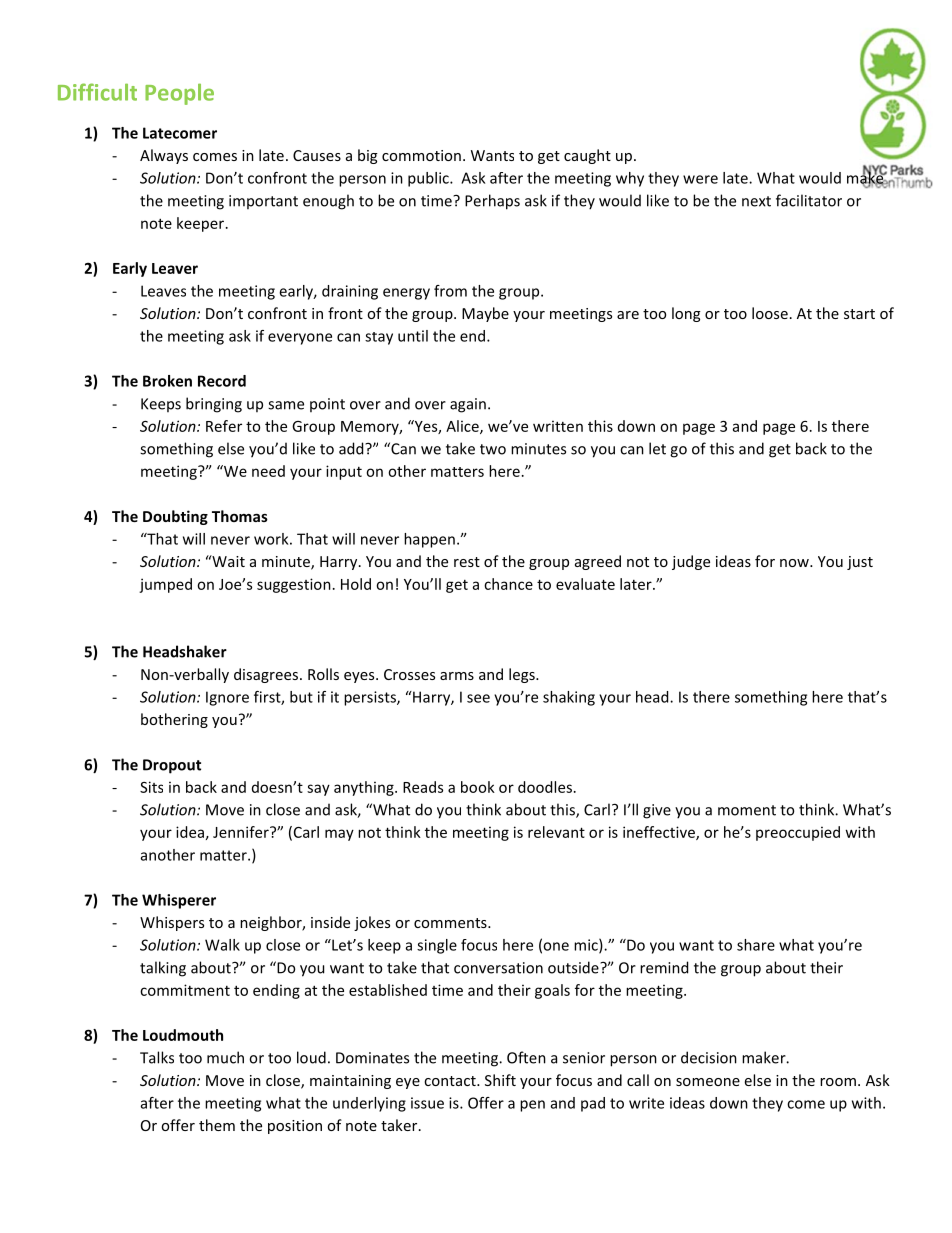 This screenshot has width=952, height=1233. I want to click on preoccupied, so click(798, 833).
